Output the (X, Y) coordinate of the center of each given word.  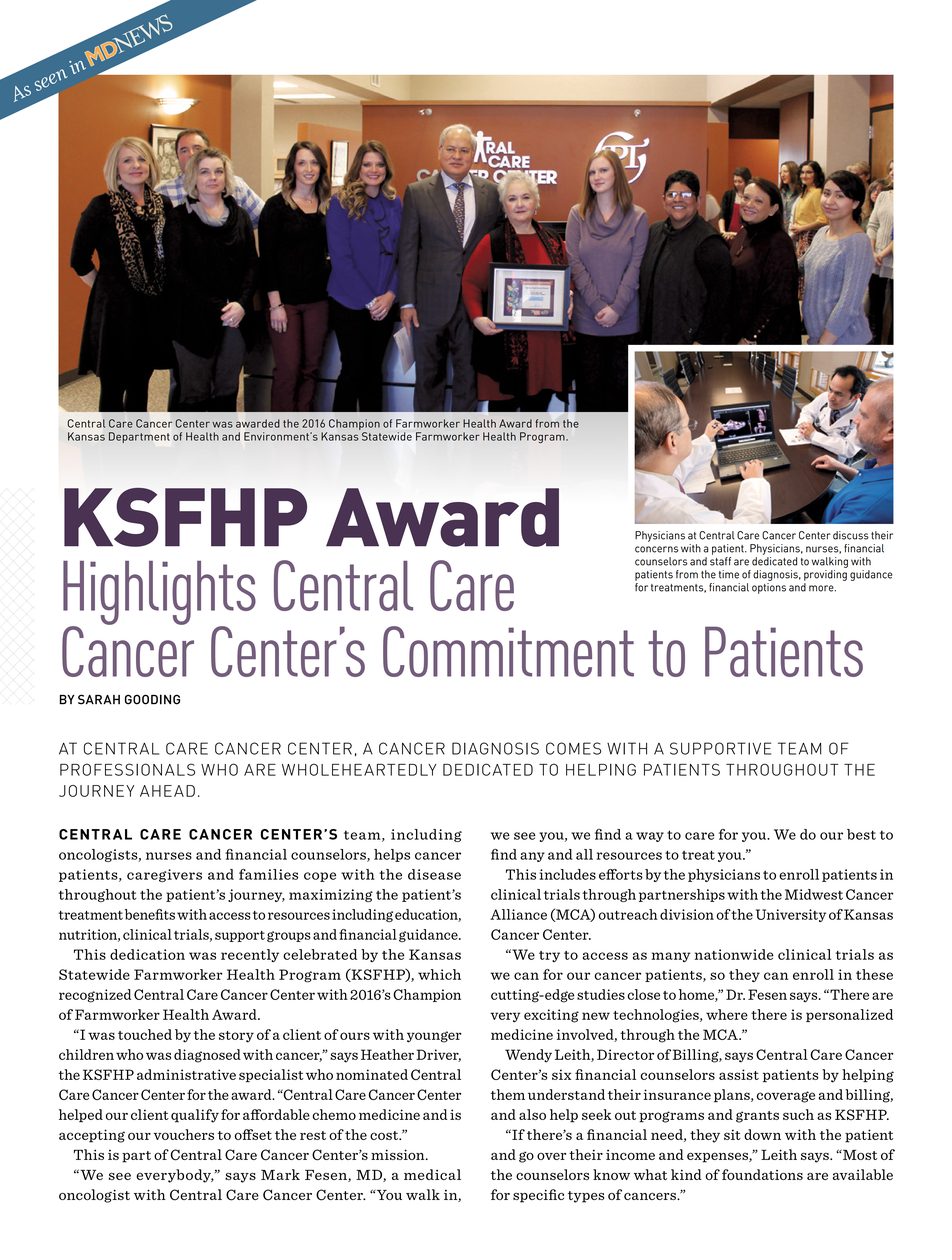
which (439, 974)
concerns (656, 549)
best (861, 834)
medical (432, 1174)
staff (720, 561)
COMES (573, 748)
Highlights (159, 594)
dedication (147, 954)
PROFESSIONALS (127, 769)
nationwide (734, 954)
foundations (762, 1174)
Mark (280, 1174)
